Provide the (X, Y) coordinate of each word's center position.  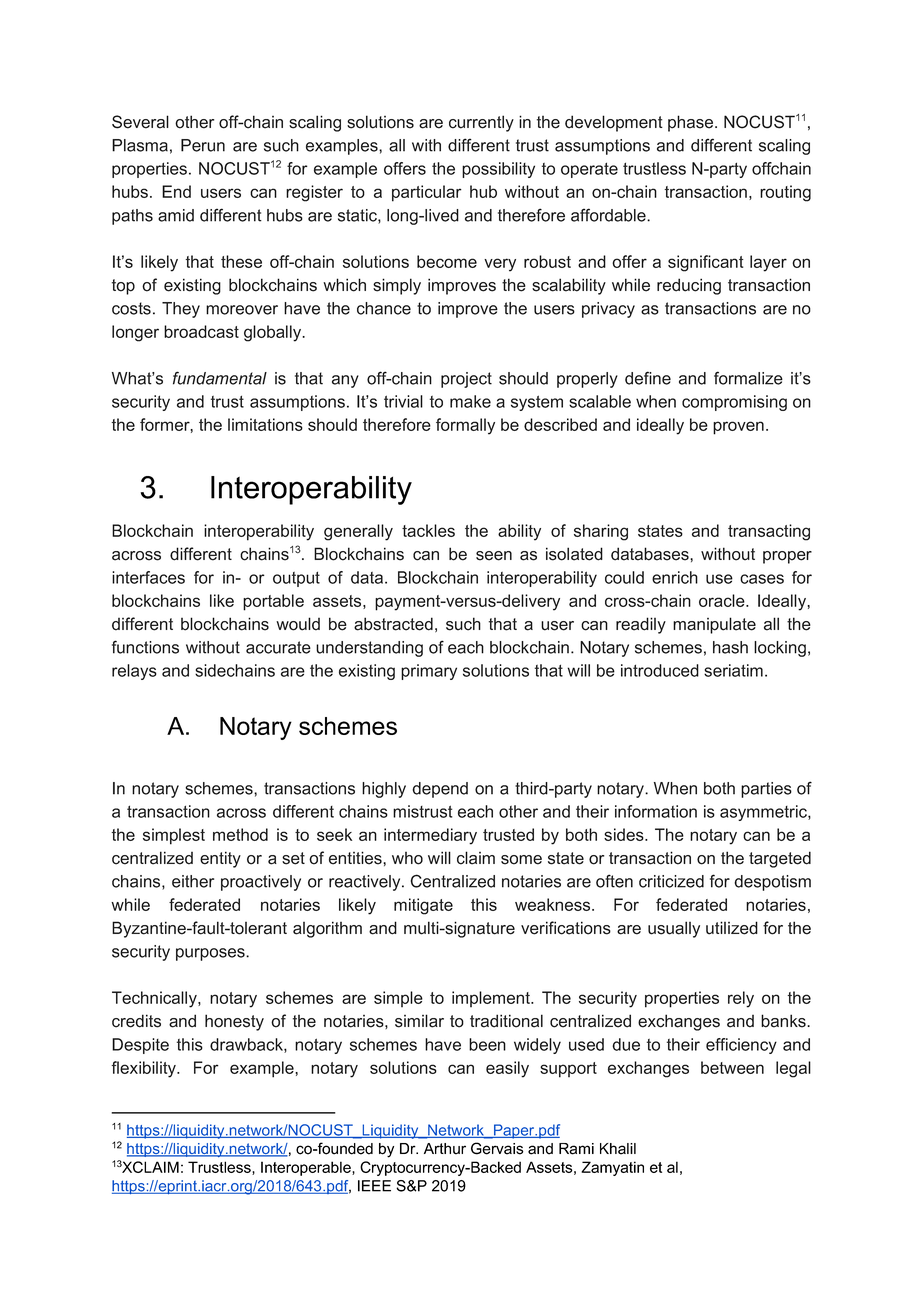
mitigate (423, 906)
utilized (732, 928)
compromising (734, 403)
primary (429, 672)
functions (145, 647)
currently (481, 123)
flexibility (144, 1069)
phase (692, 123)
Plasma (140, 145)
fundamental (220, 378)
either (193, 881)
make (470, 401)
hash (730, 647)
